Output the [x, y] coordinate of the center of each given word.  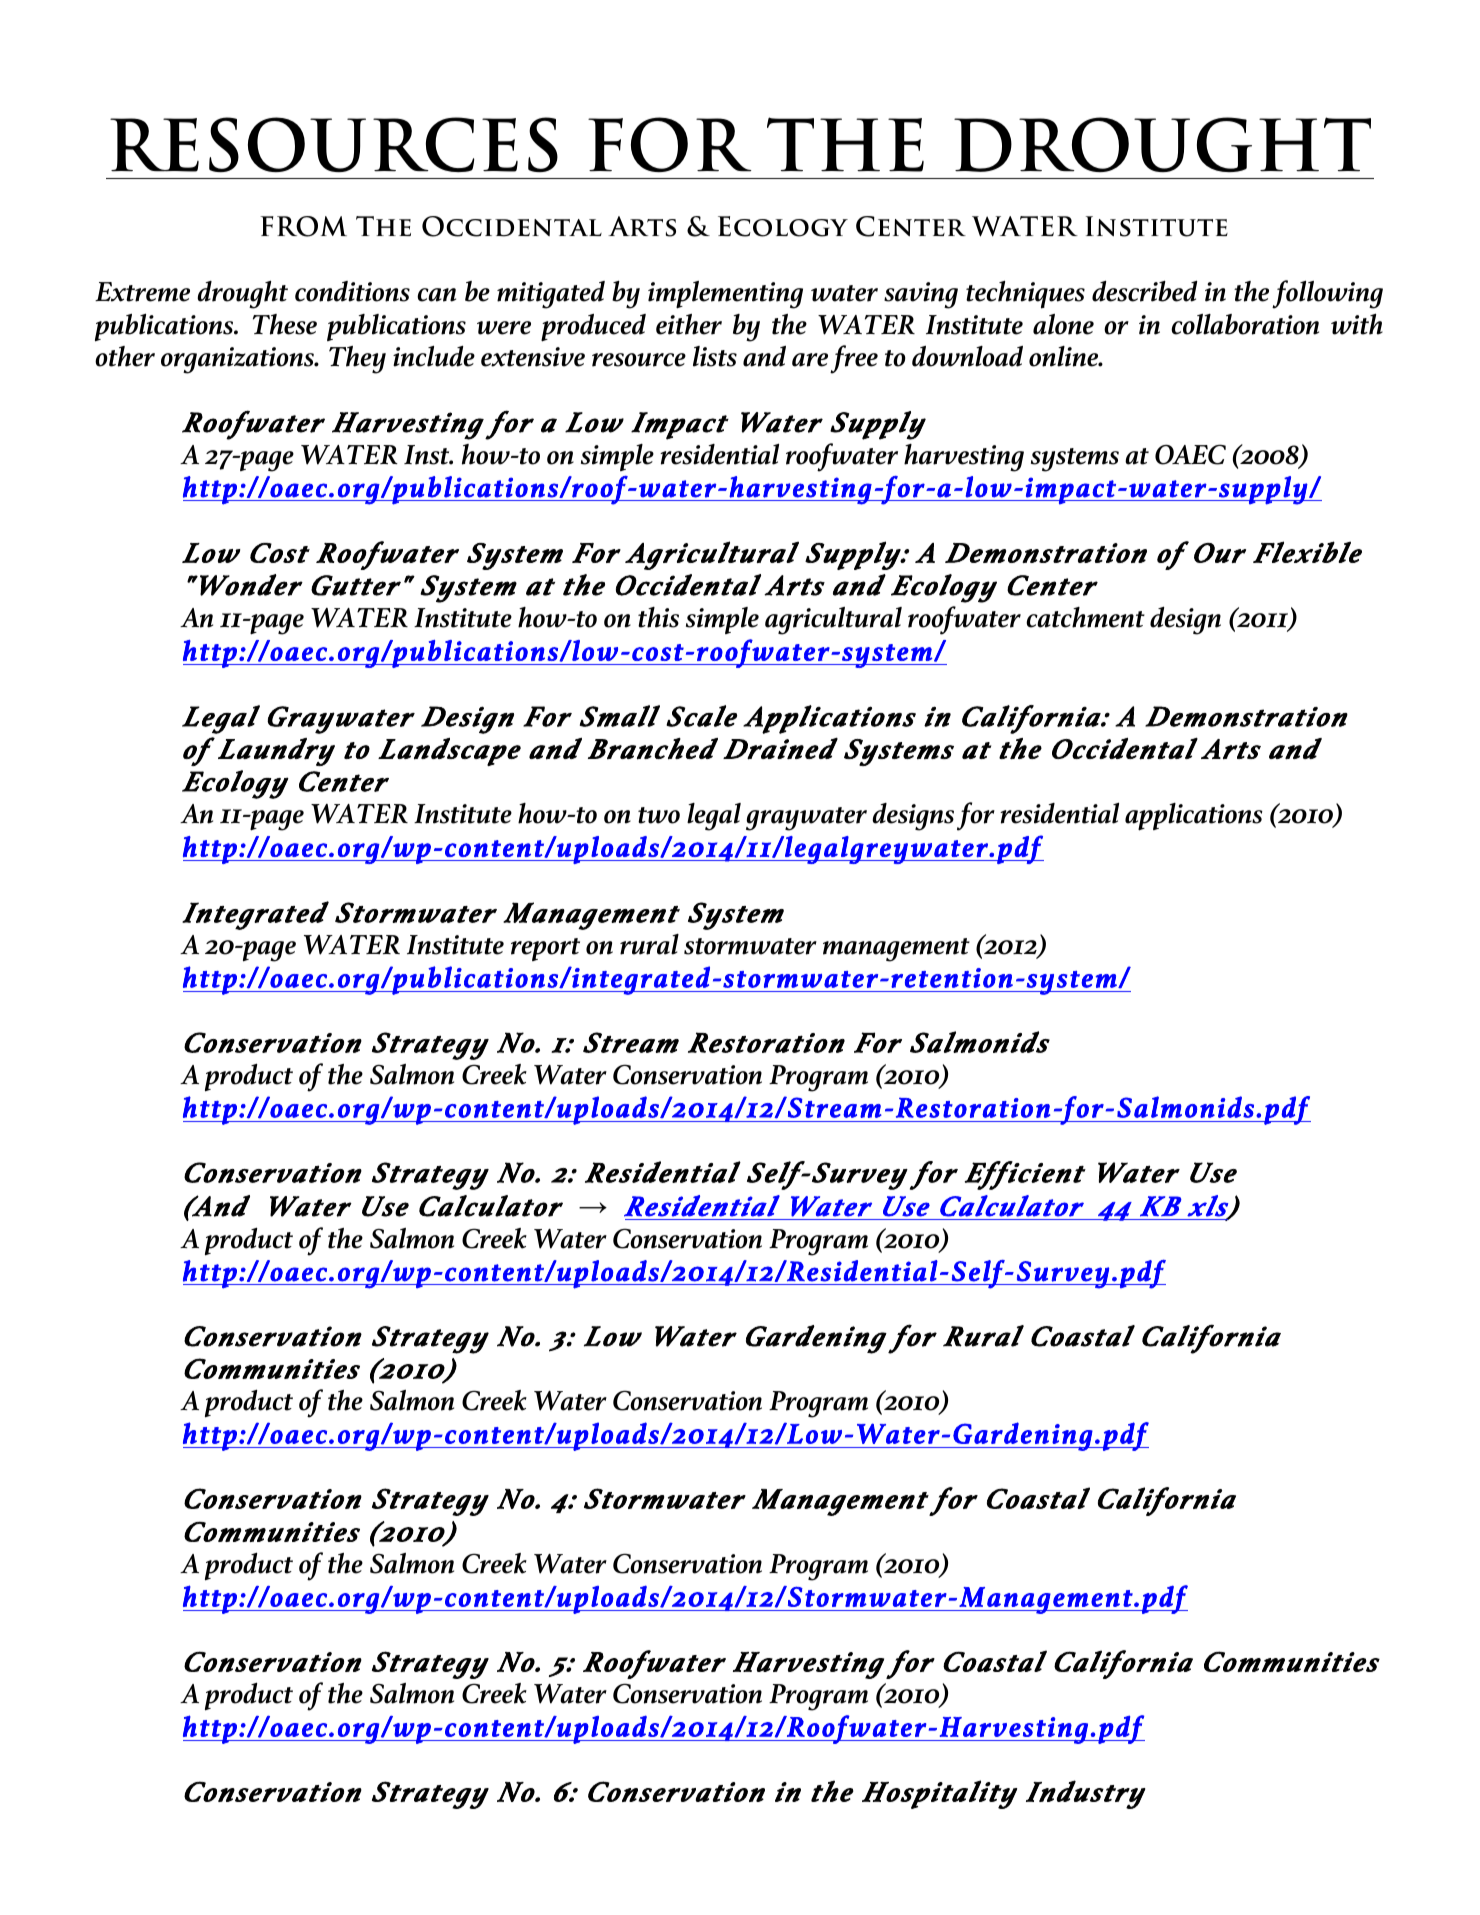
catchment [1085, 617]
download [967, 356]
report [545, 949]
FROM [303, 226]
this [658, 617]
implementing [725, 295]
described [1145, 291]
